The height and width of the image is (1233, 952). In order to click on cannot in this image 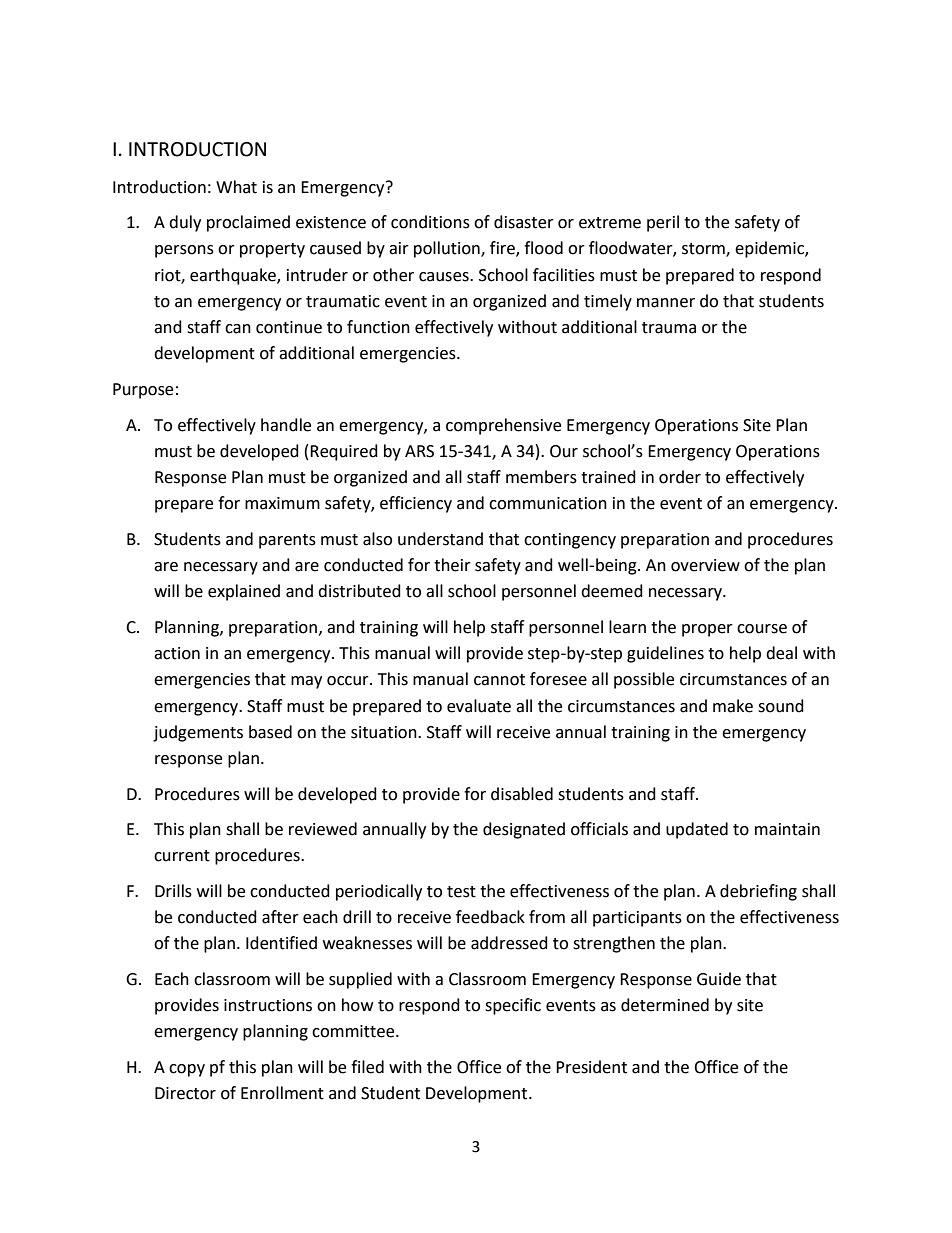, I will do `click(499, 680)`.
